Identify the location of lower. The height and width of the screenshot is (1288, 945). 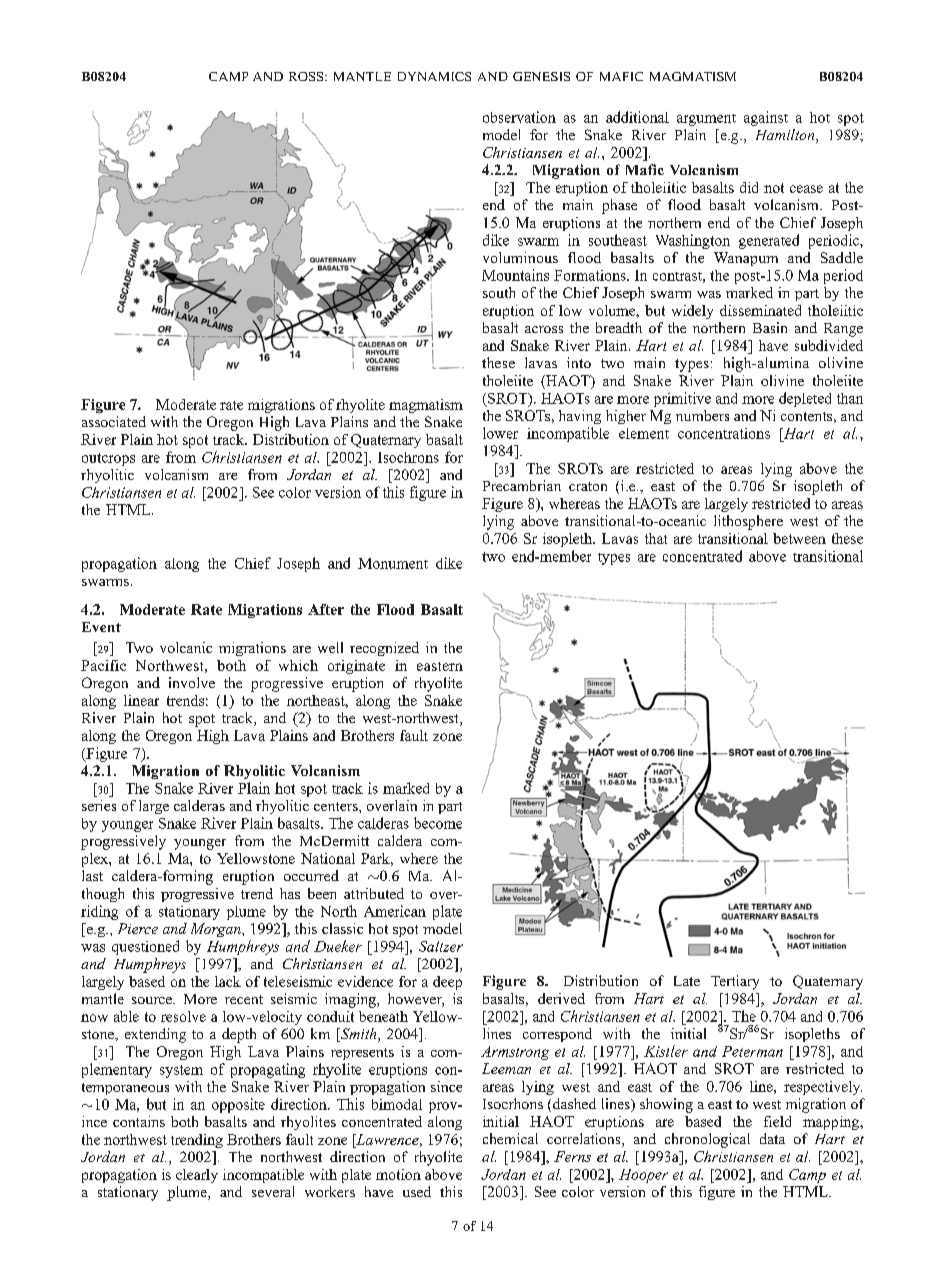
(500, 433).
